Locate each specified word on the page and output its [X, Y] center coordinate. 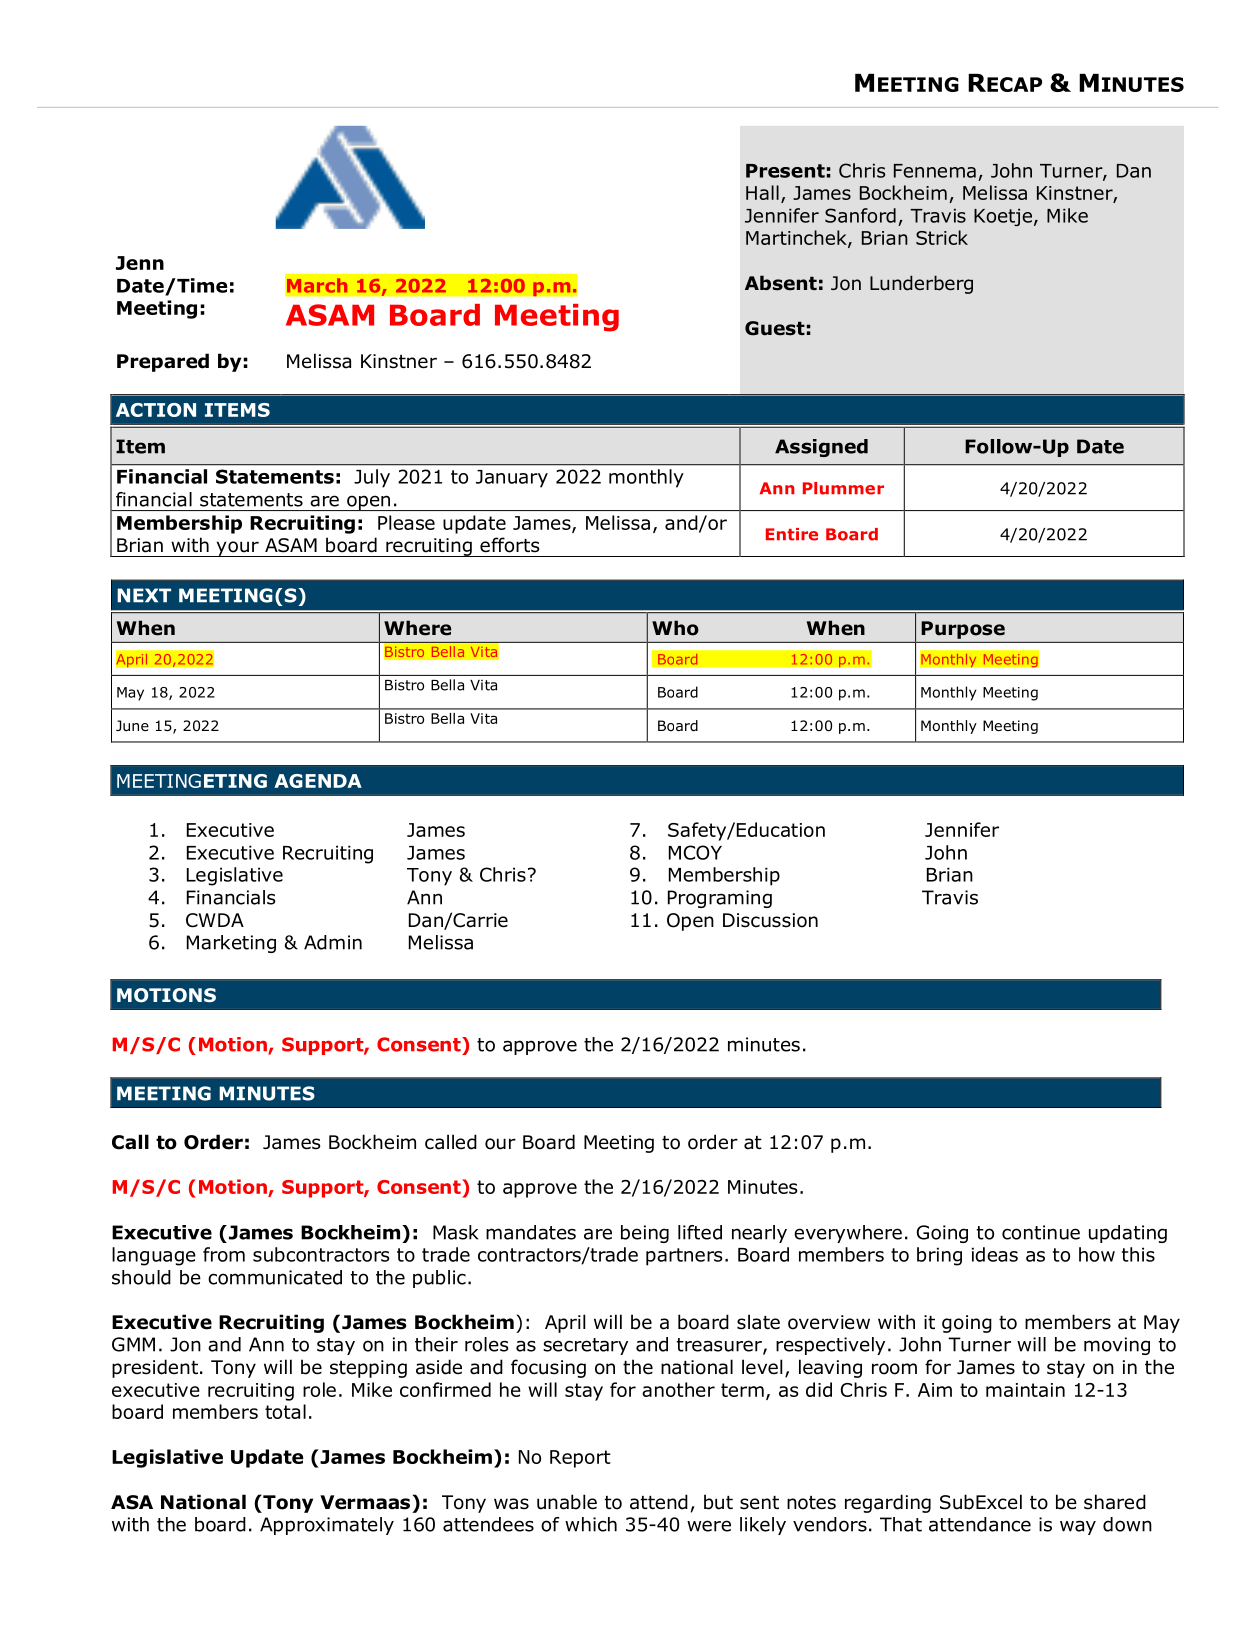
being [645, 1234]
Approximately [327, 1526]
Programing [720, 899]
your [237, 549]
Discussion [770, 920]
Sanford [860, 215]
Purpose [963, 630]
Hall [762, 192]
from [224, 1254]
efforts [509, 545]
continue [1041, 1232]
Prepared [163, 362]
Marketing [231, 944]
